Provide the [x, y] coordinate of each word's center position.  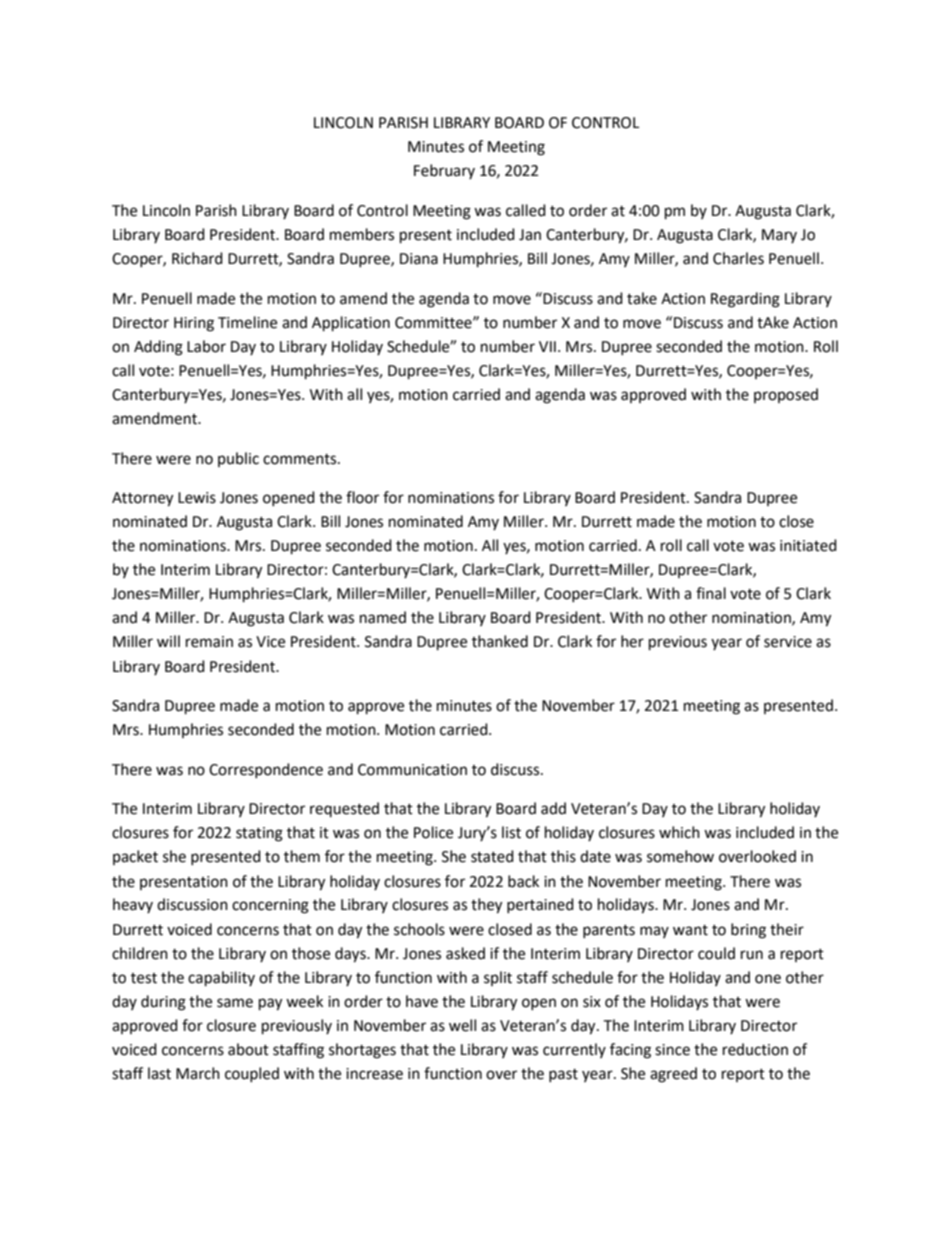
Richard [197, 258]
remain [209, 642]
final [711, 593]
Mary [779, 236]
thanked [500, 641]
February [444, 171]
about [248, 1049]
